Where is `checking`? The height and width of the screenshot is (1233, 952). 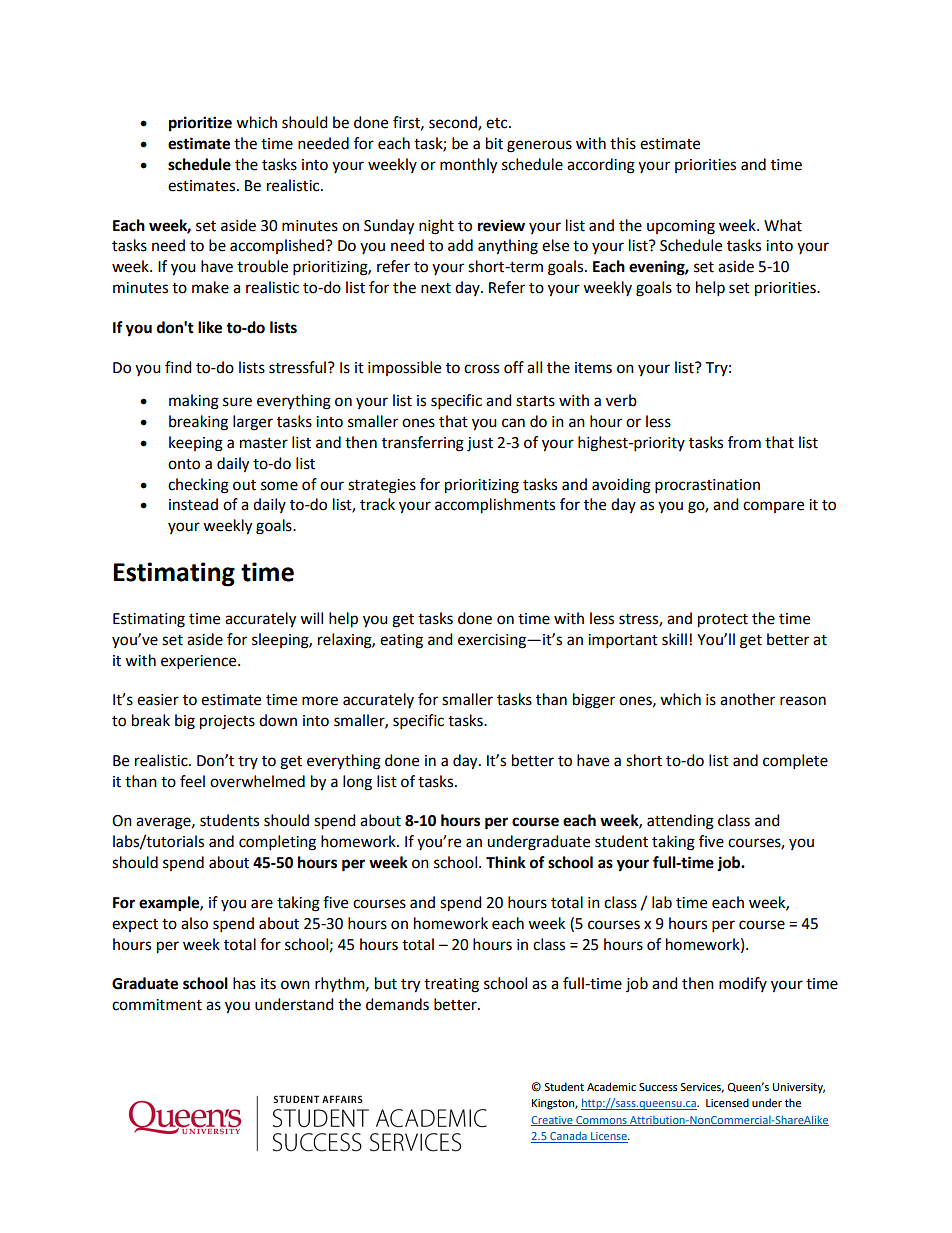
checking is located at coordinates (198, 486).
